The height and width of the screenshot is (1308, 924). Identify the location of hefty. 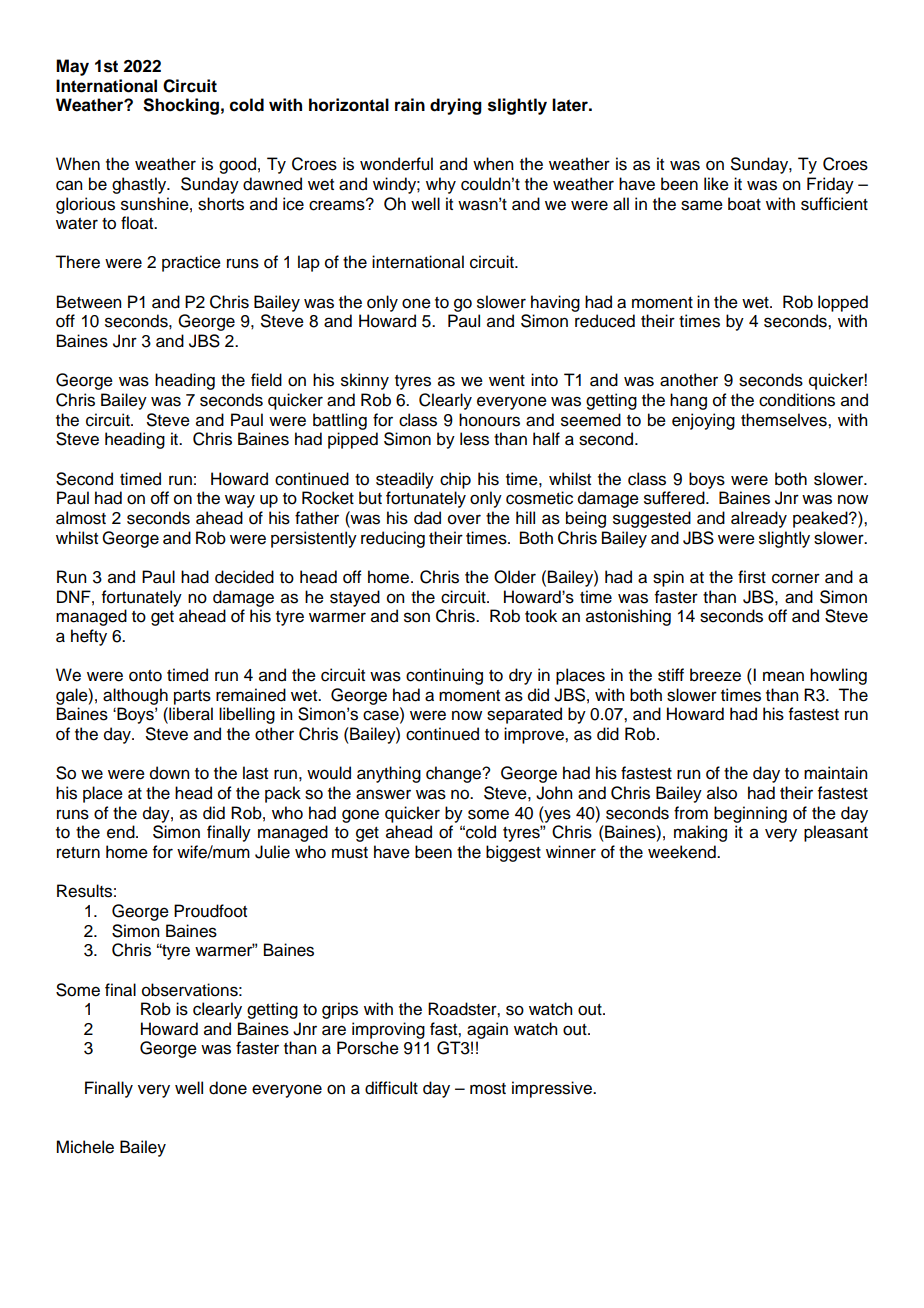
(89, 637).
